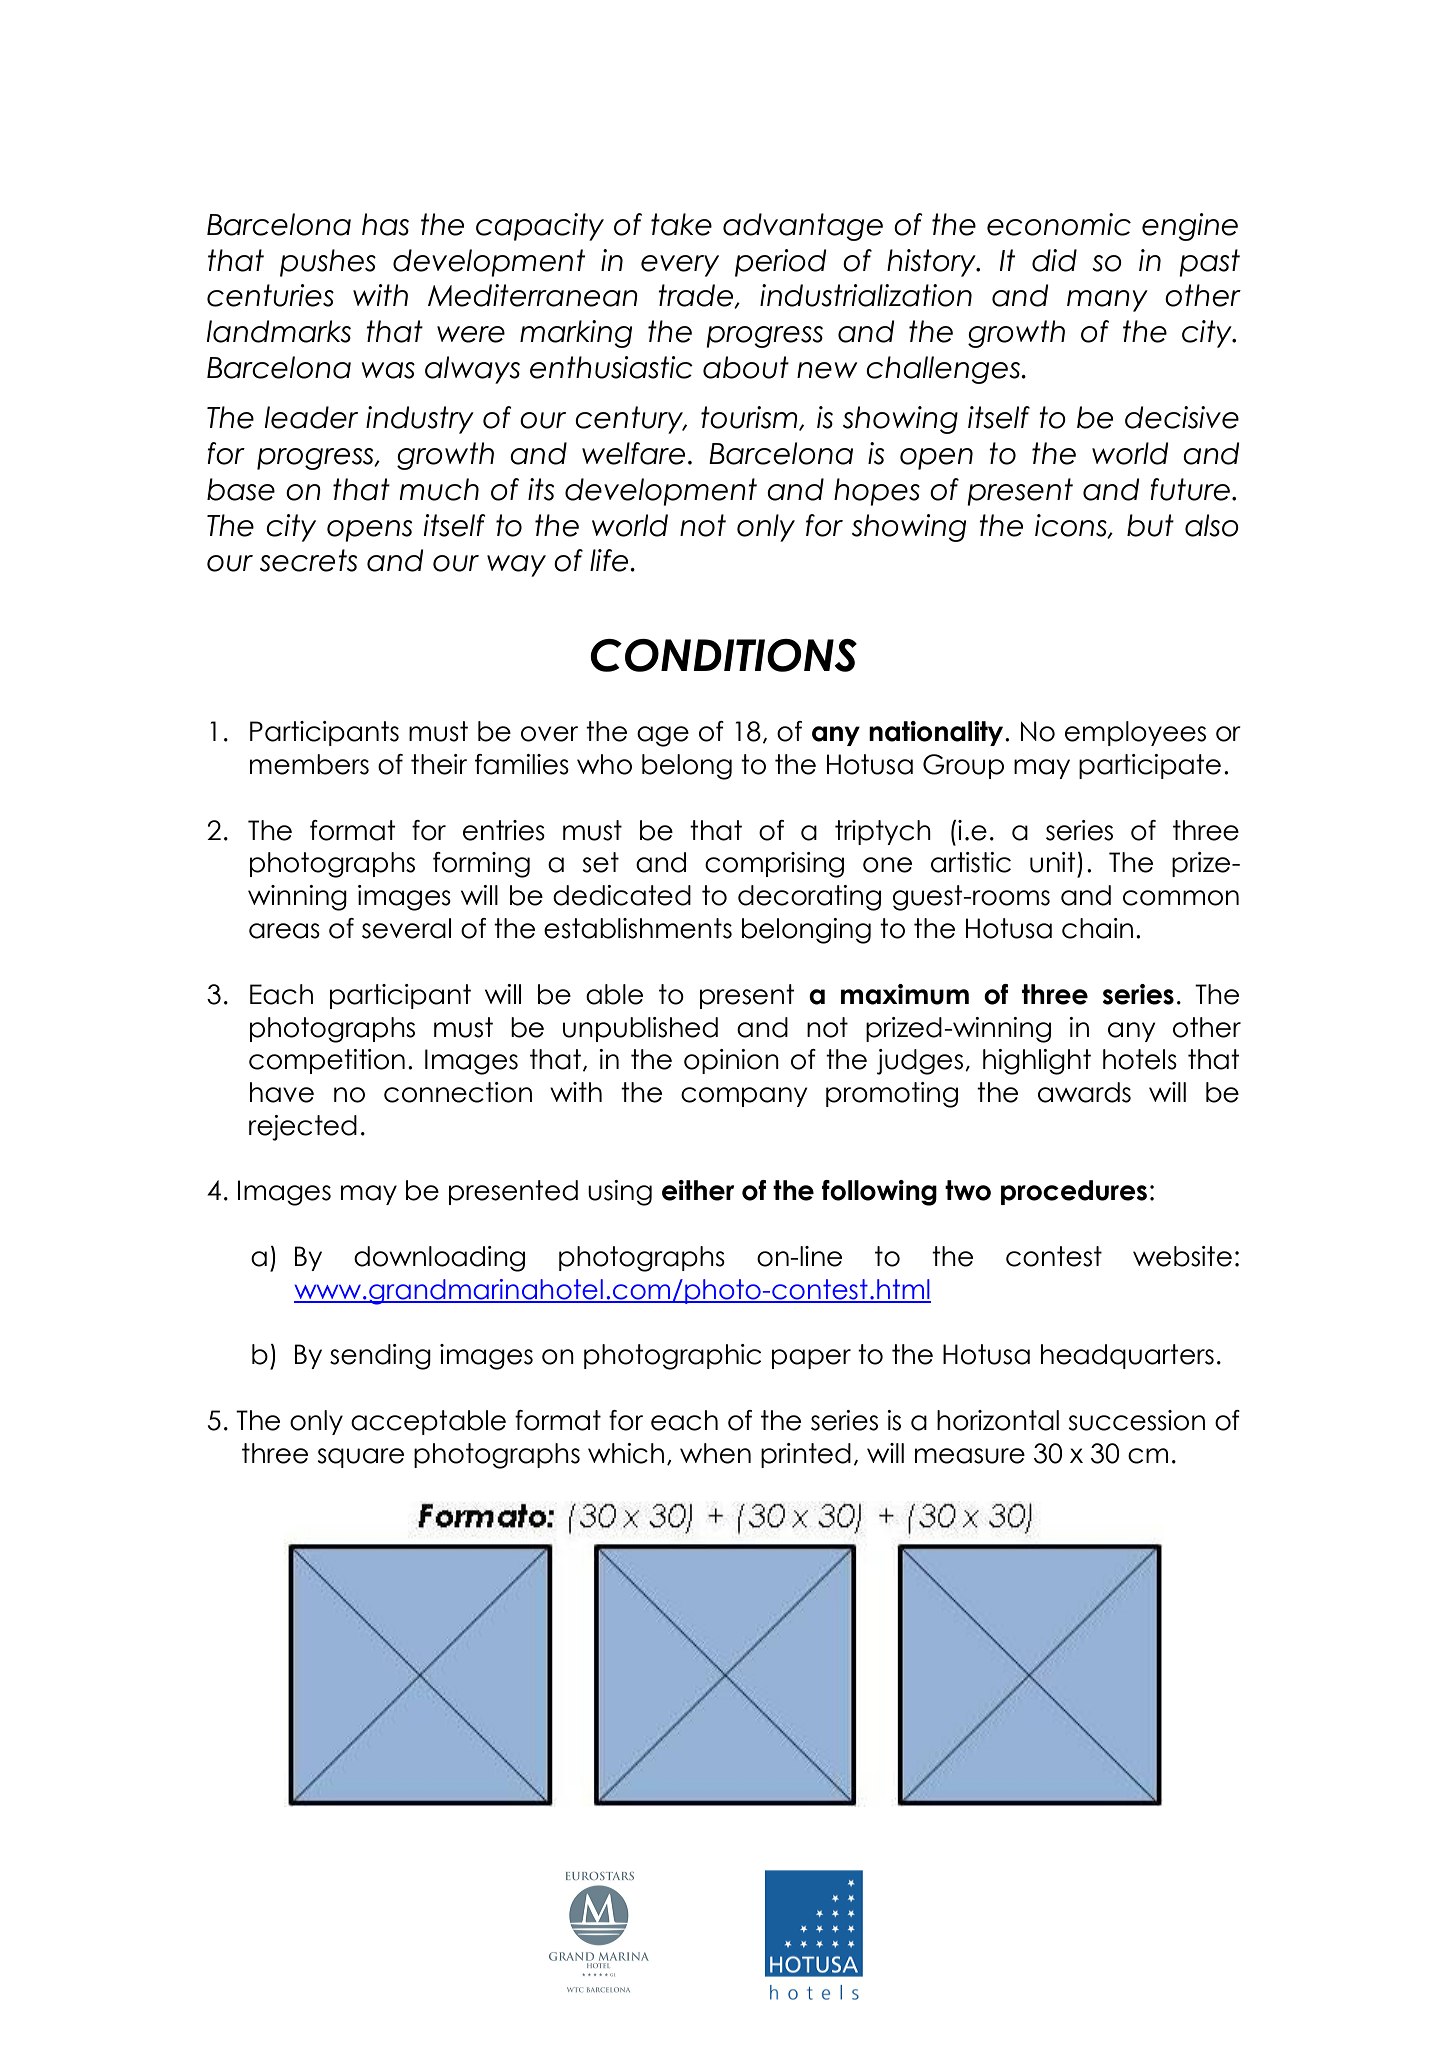  I want to click on forming, so click(481, 865).
